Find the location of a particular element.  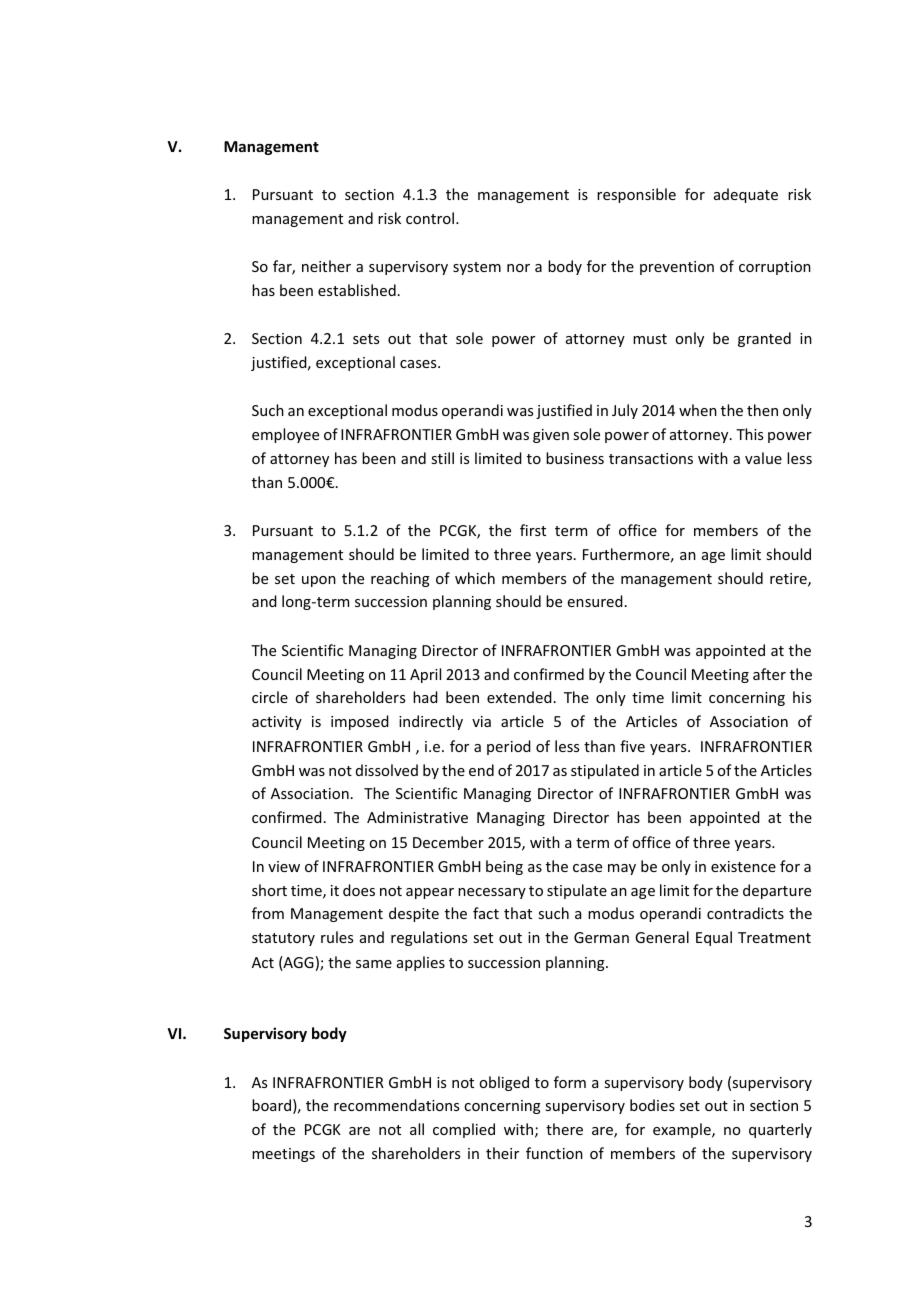

their is located at coordinates (502, 1153).
